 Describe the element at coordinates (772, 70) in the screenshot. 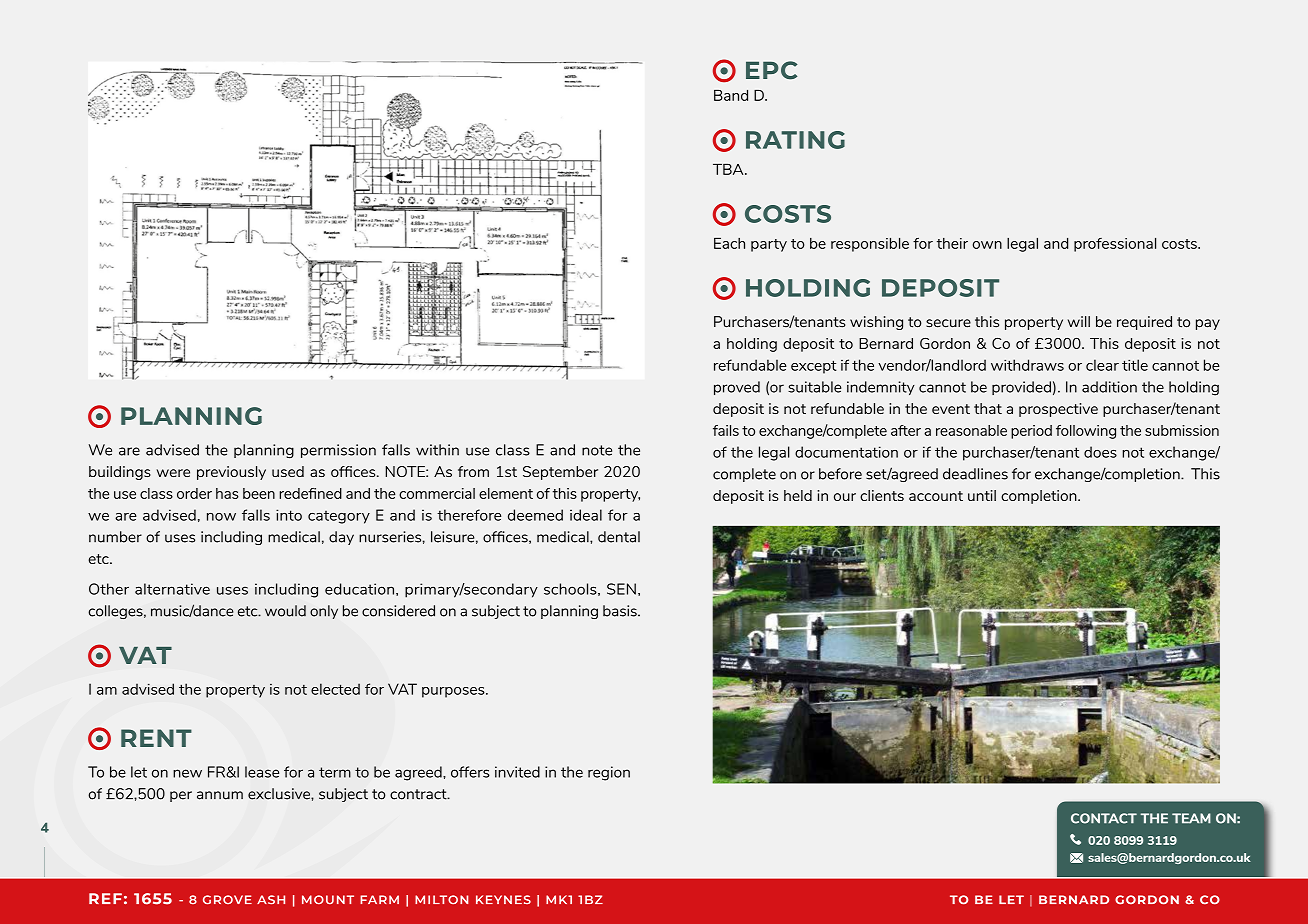

I see `EPC` at that location.
